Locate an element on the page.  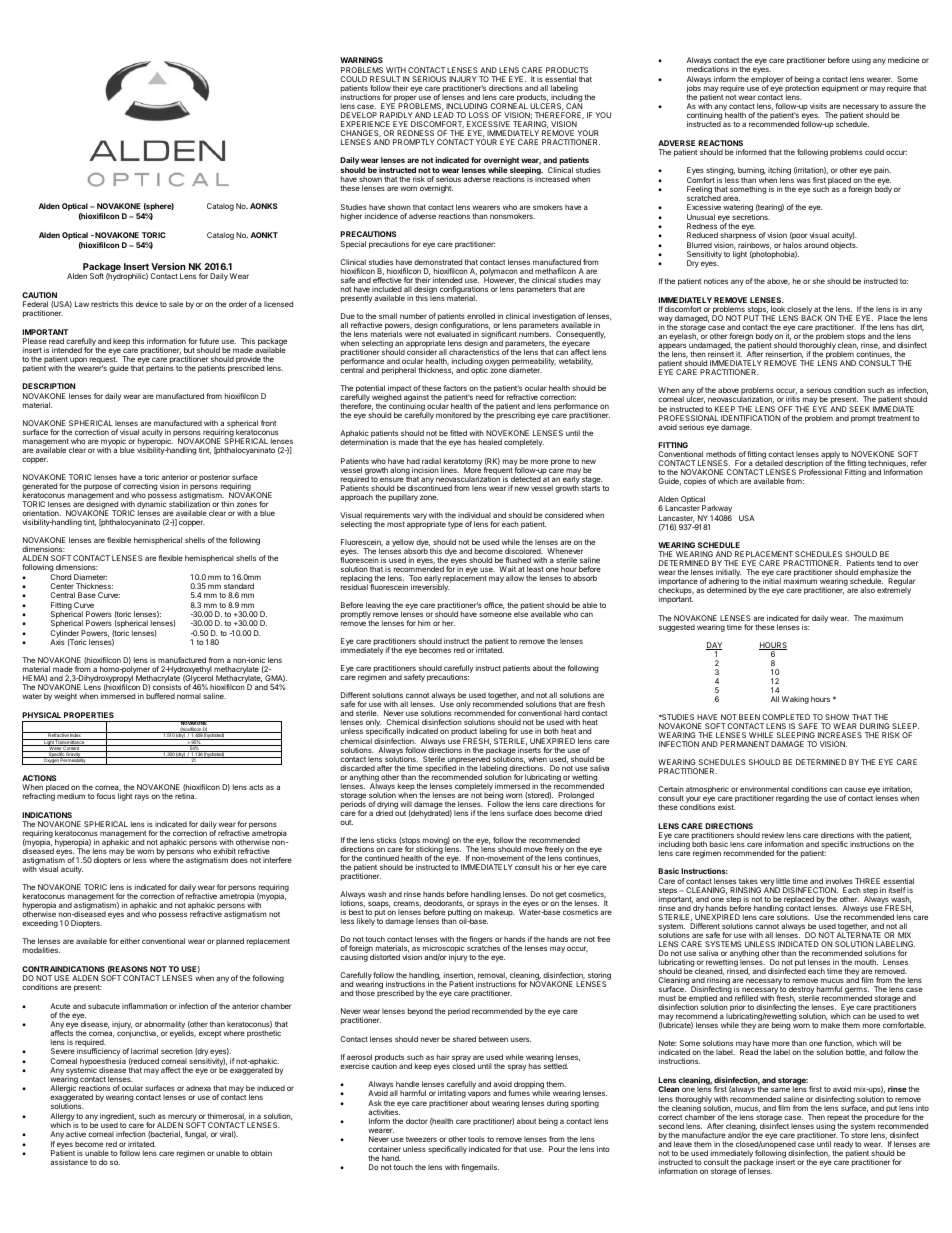
repeat is located at coordinates (838, 1119).
